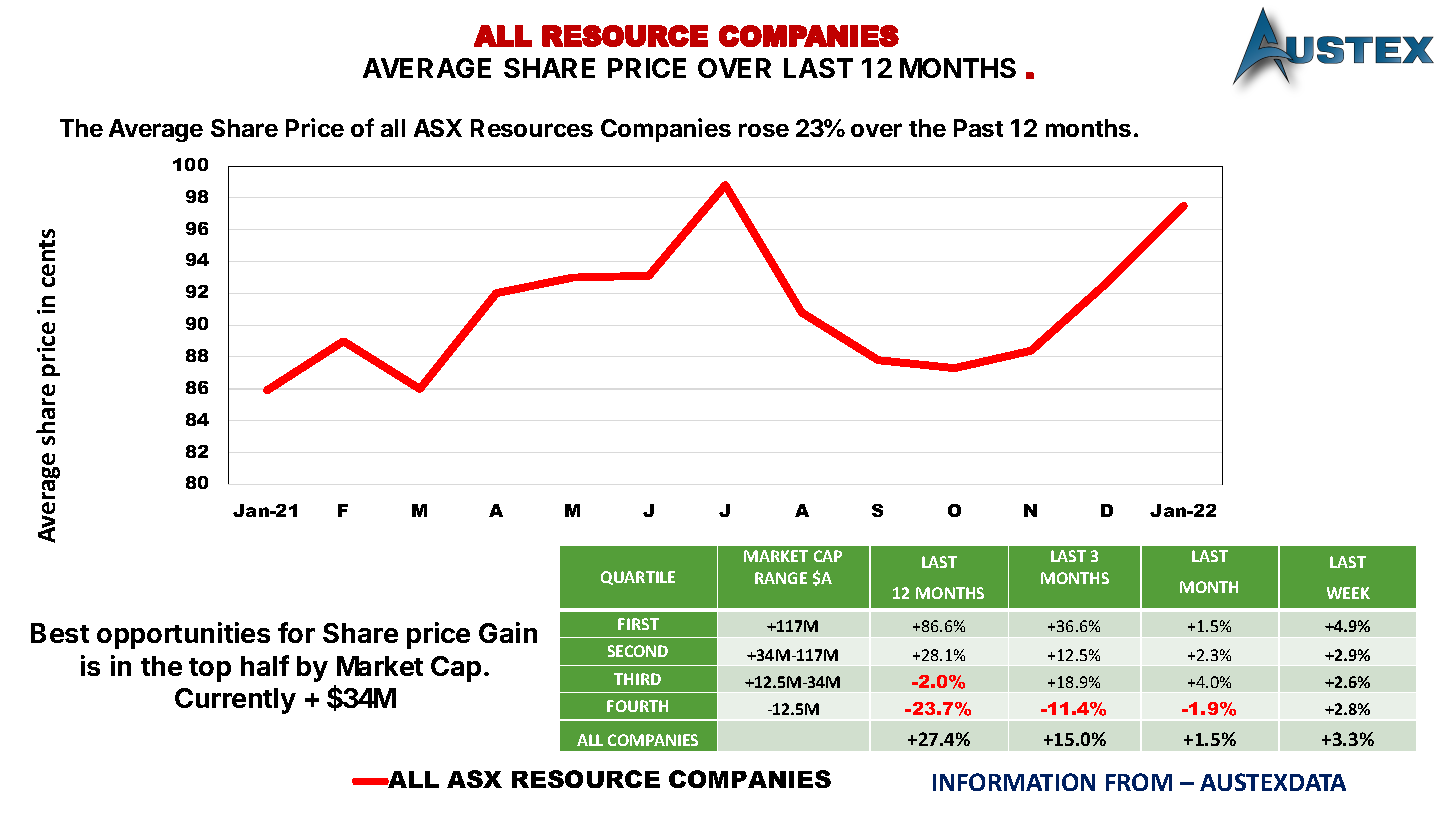 This document has width=1456, height=819. What do you see at coordinates (978, 128) in the document?
I see `Past` at bounding box center [978, 128].
